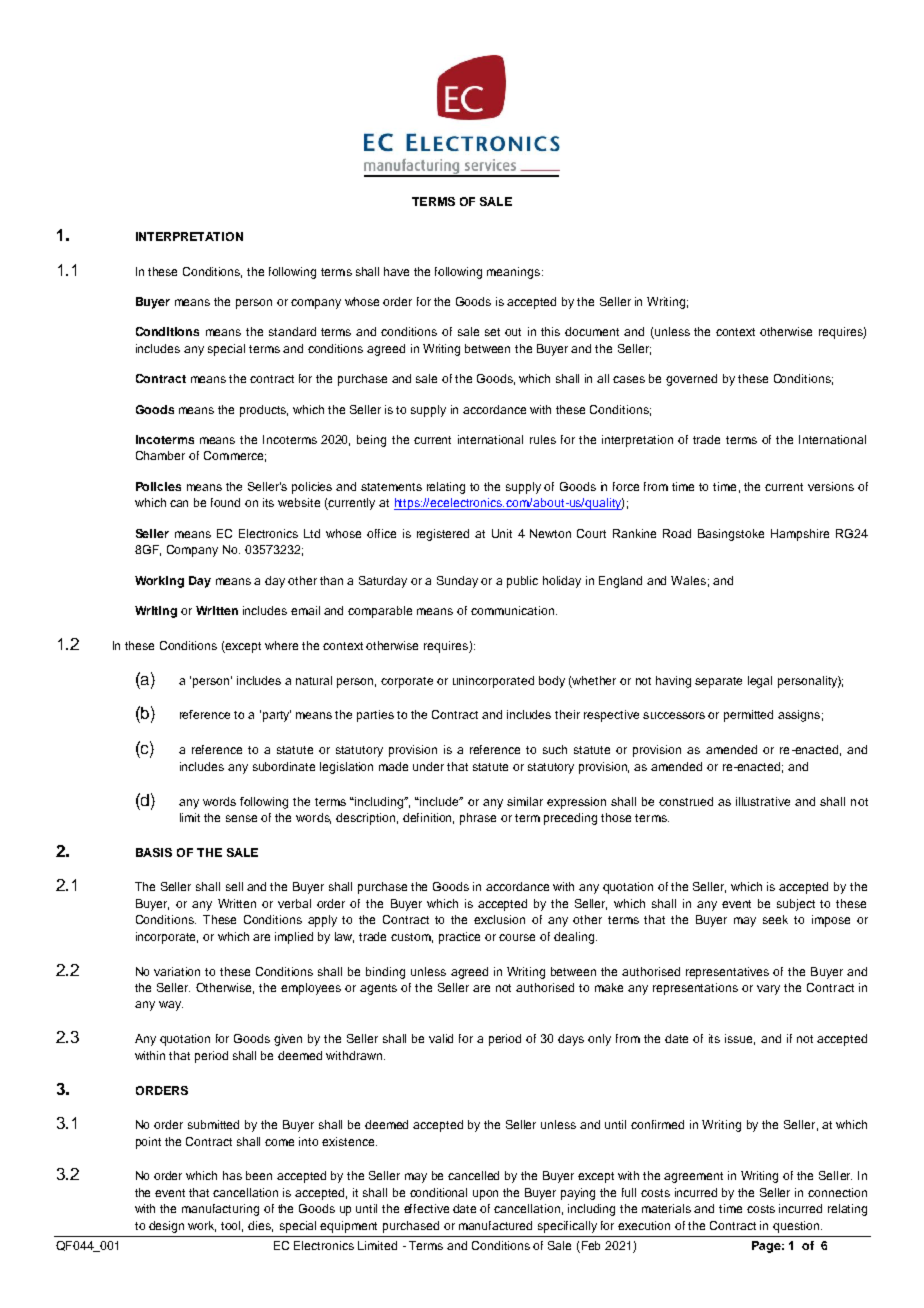 The height and width of the screenshot is (1308, 924). Describe the element at coordinates (515, 273) in the screenshot. I see `meanings` at that location.
